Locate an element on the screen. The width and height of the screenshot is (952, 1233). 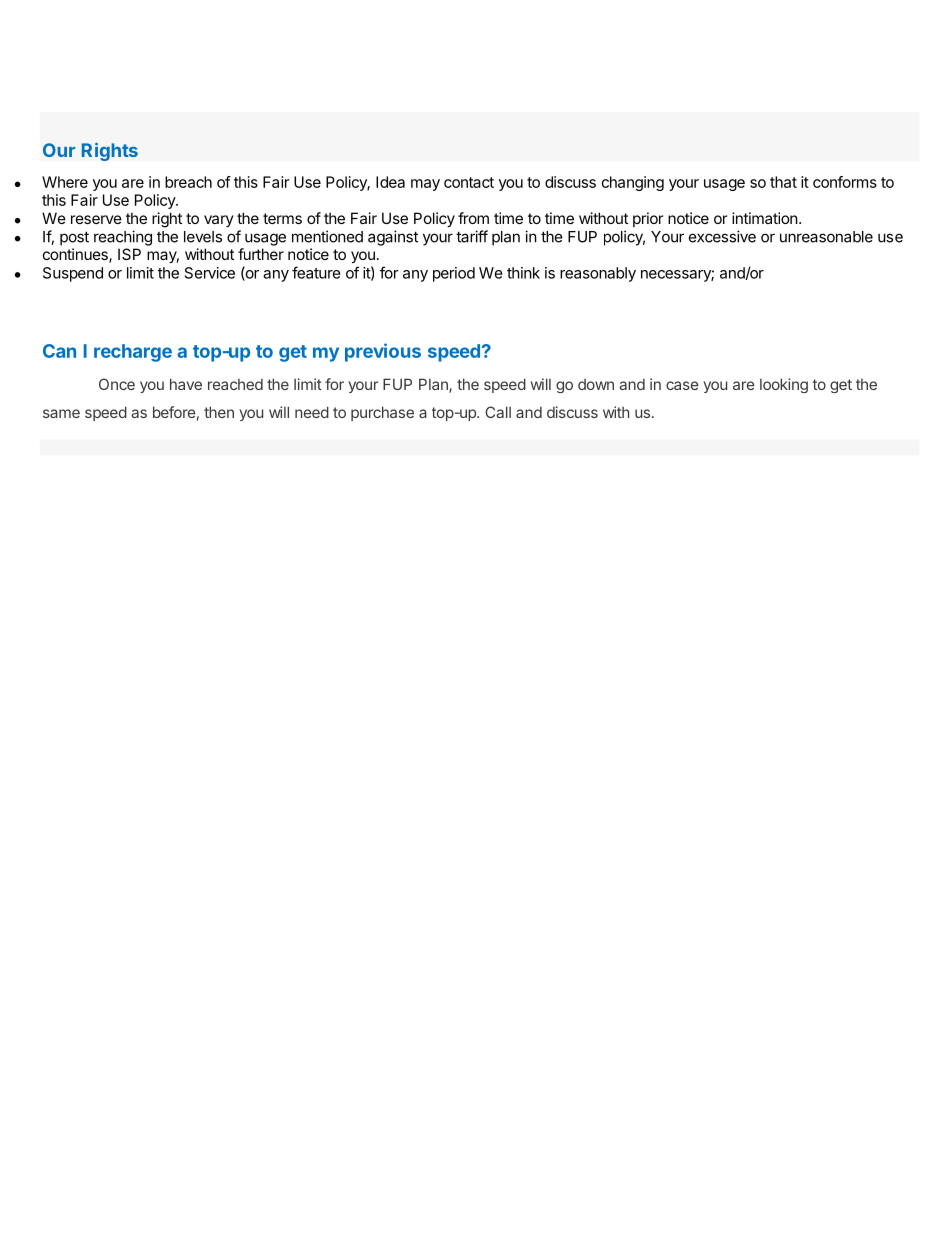
previous is located at coordinates (383, 352).
